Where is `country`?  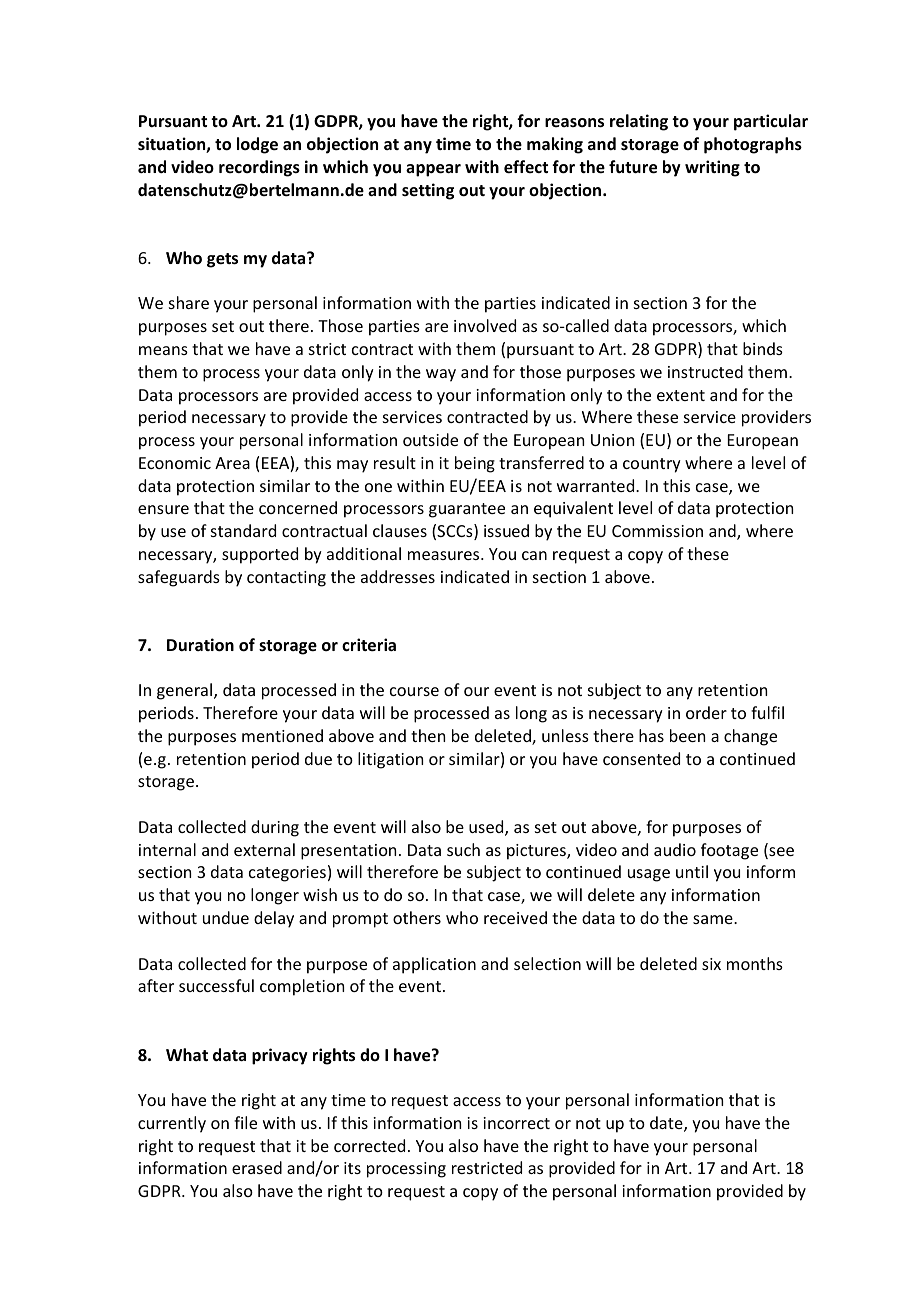
country is located at coordinates (652, 465).
